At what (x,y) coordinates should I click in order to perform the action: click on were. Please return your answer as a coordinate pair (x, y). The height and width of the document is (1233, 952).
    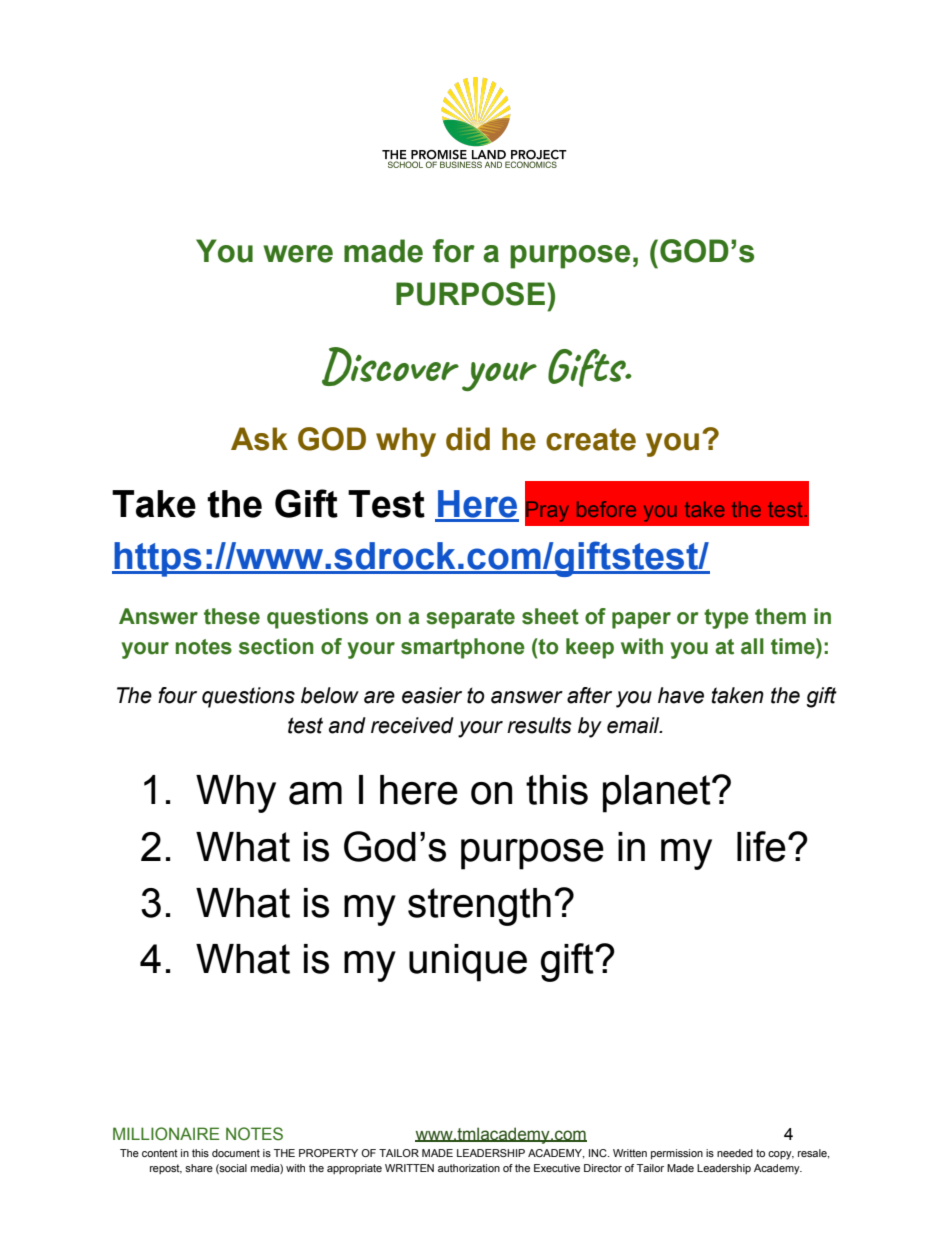
    Looking at the image, I should click on (298, 254).
